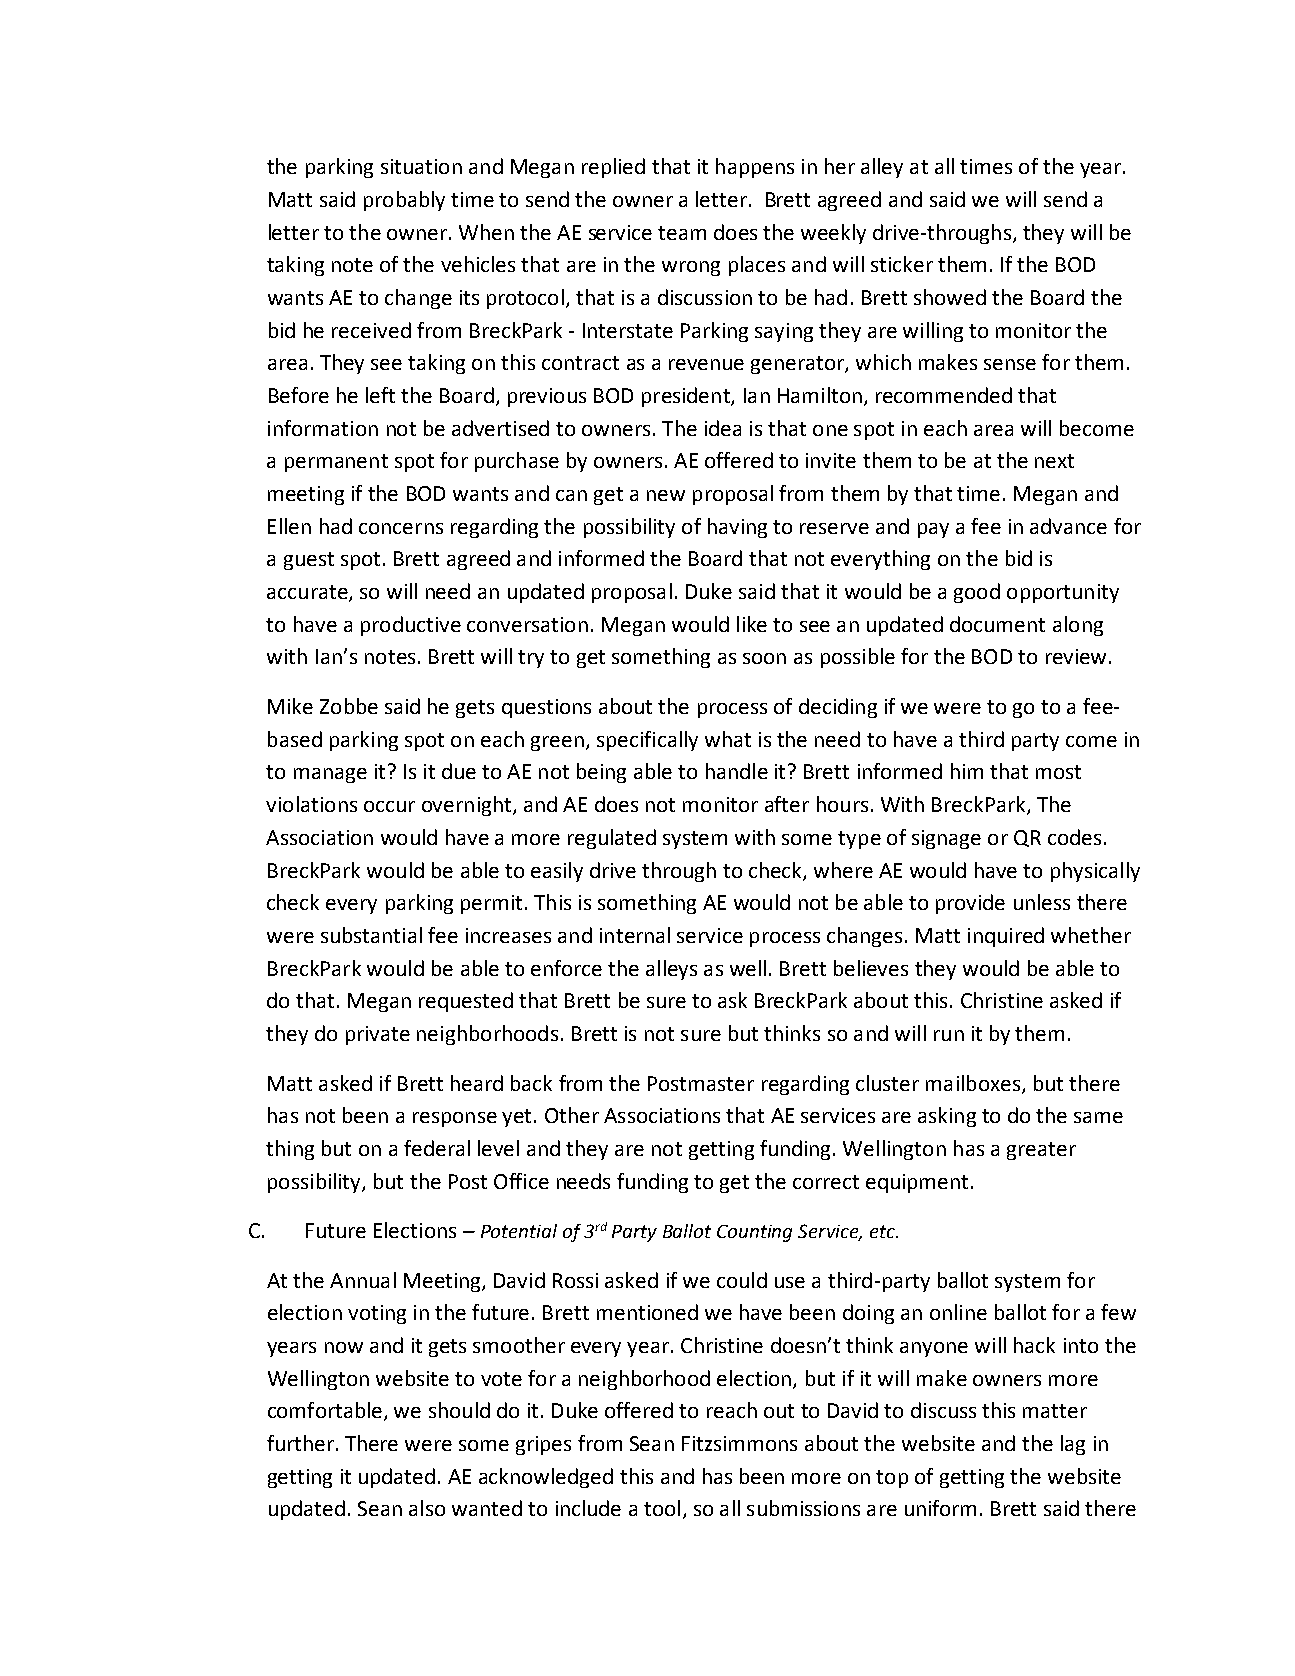  Describe the element at coordinates (1054, 461) in the screenshot. I see `next` at that location.
